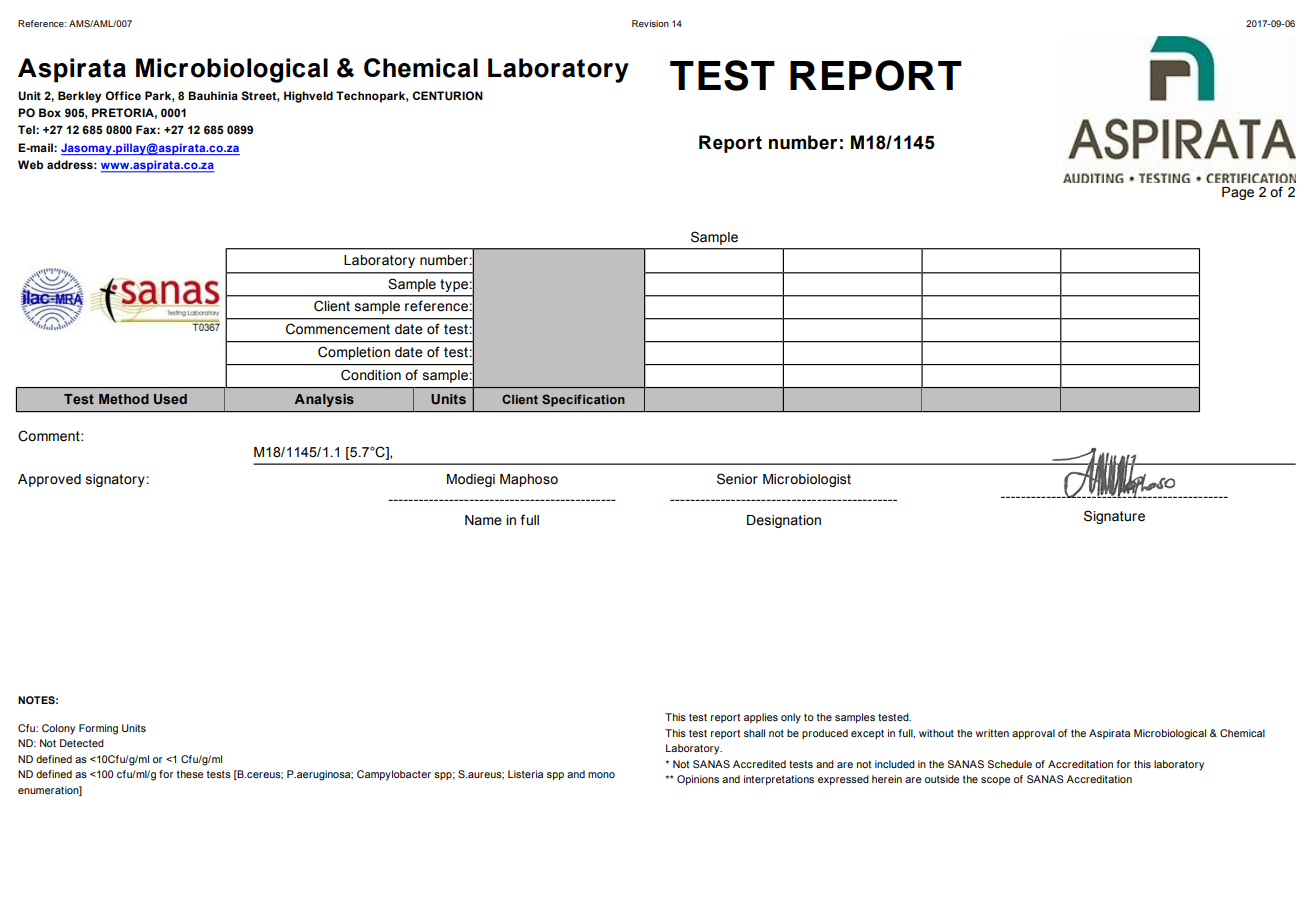 This screenshot has width=1307, height=924. What do you see at coordinates (170, 399) in the screenshot?
I see `Used` at bounding box center [170, 399].
